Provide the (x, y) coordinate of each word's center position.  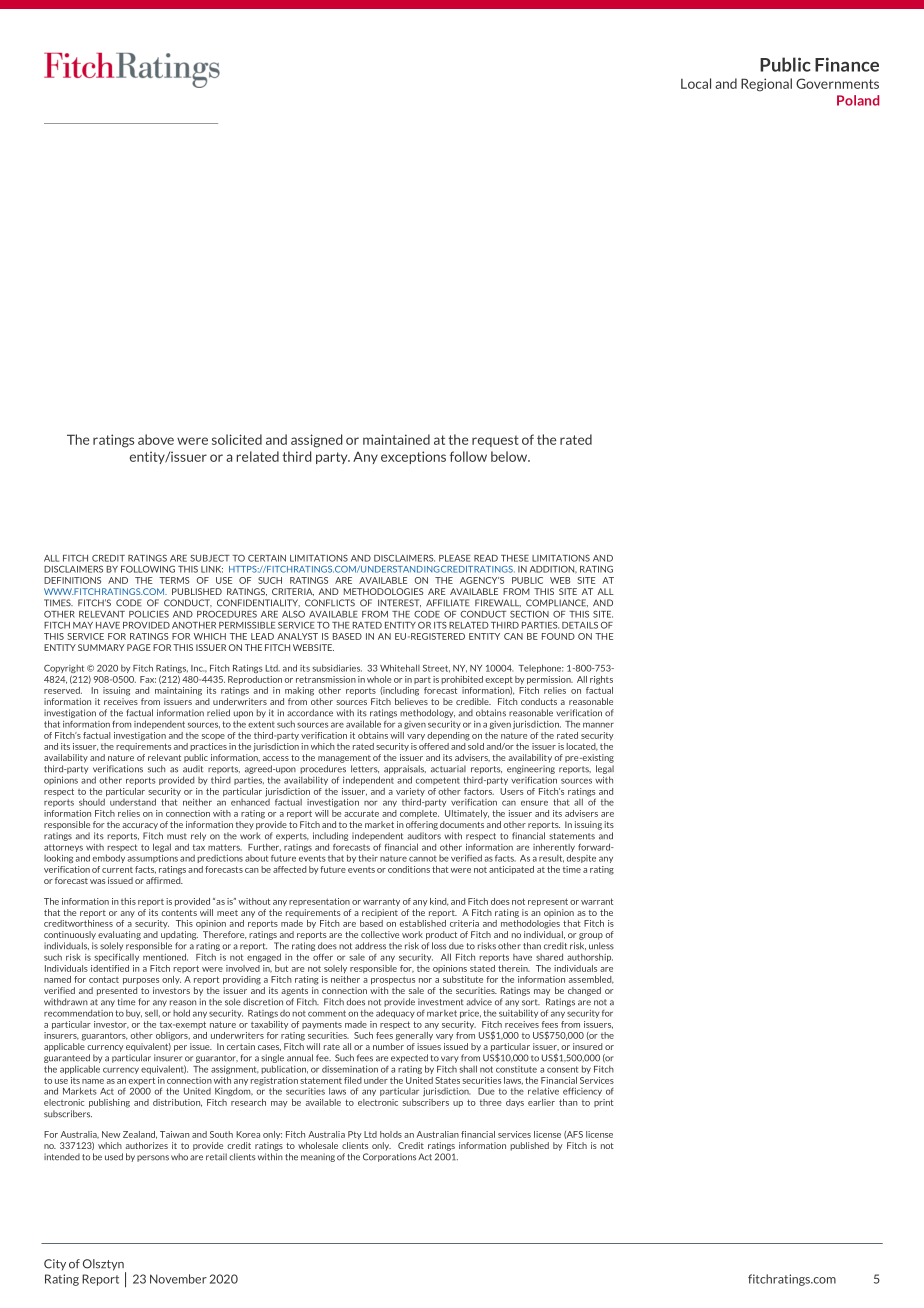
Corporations (389, 1157)
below (510, 456)
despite (581, 858)
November (178, 1279)
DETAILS (580, 625)
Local (696, 83)
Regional (766, 85)
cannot (423, 858)
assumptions (152, 859)
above (156, 439)
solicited (237, 439)
